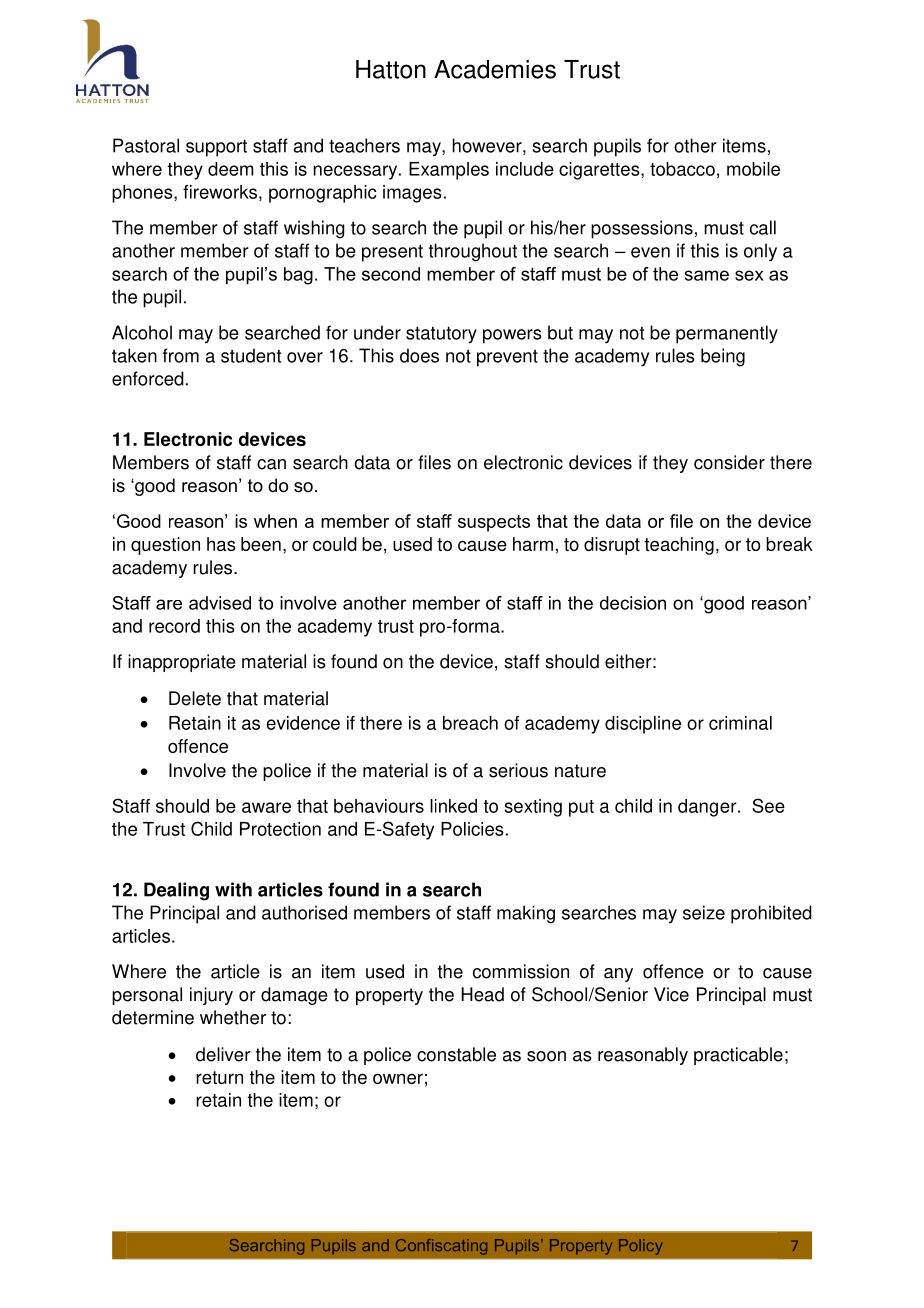  What do you see at coordinates (271, 464) in the document?
I see `can` at bounding box center [271, 464].
